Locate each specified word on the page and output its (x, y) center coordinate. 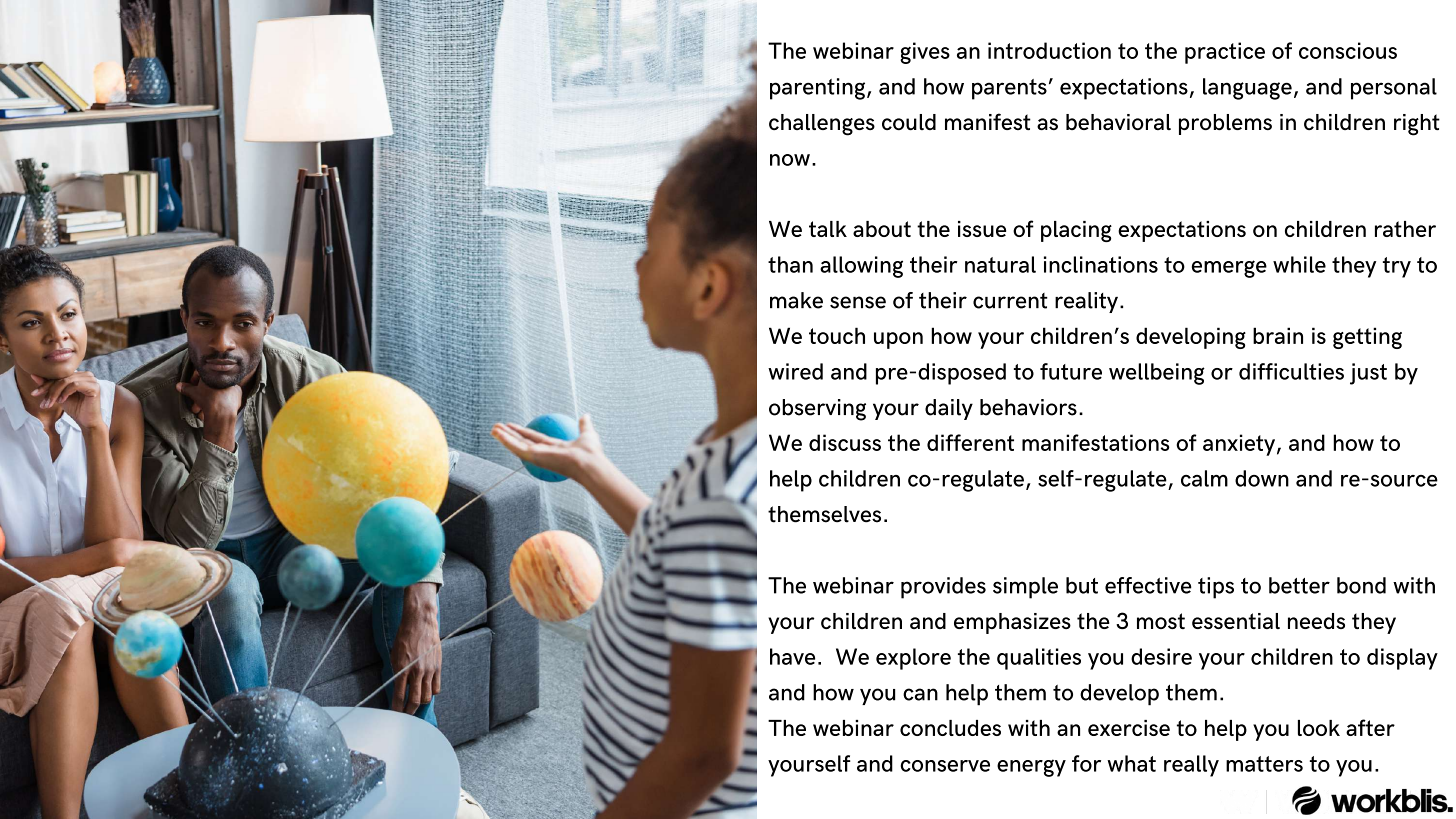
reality (1086, 302)
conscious (1348, 50)
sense (858, 302)
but (1082, 585)
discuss (845, 442)
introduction (1049, 50)
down (1262, 478)
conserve (945, 766)
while (1299, 264)
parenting (819, 89)
